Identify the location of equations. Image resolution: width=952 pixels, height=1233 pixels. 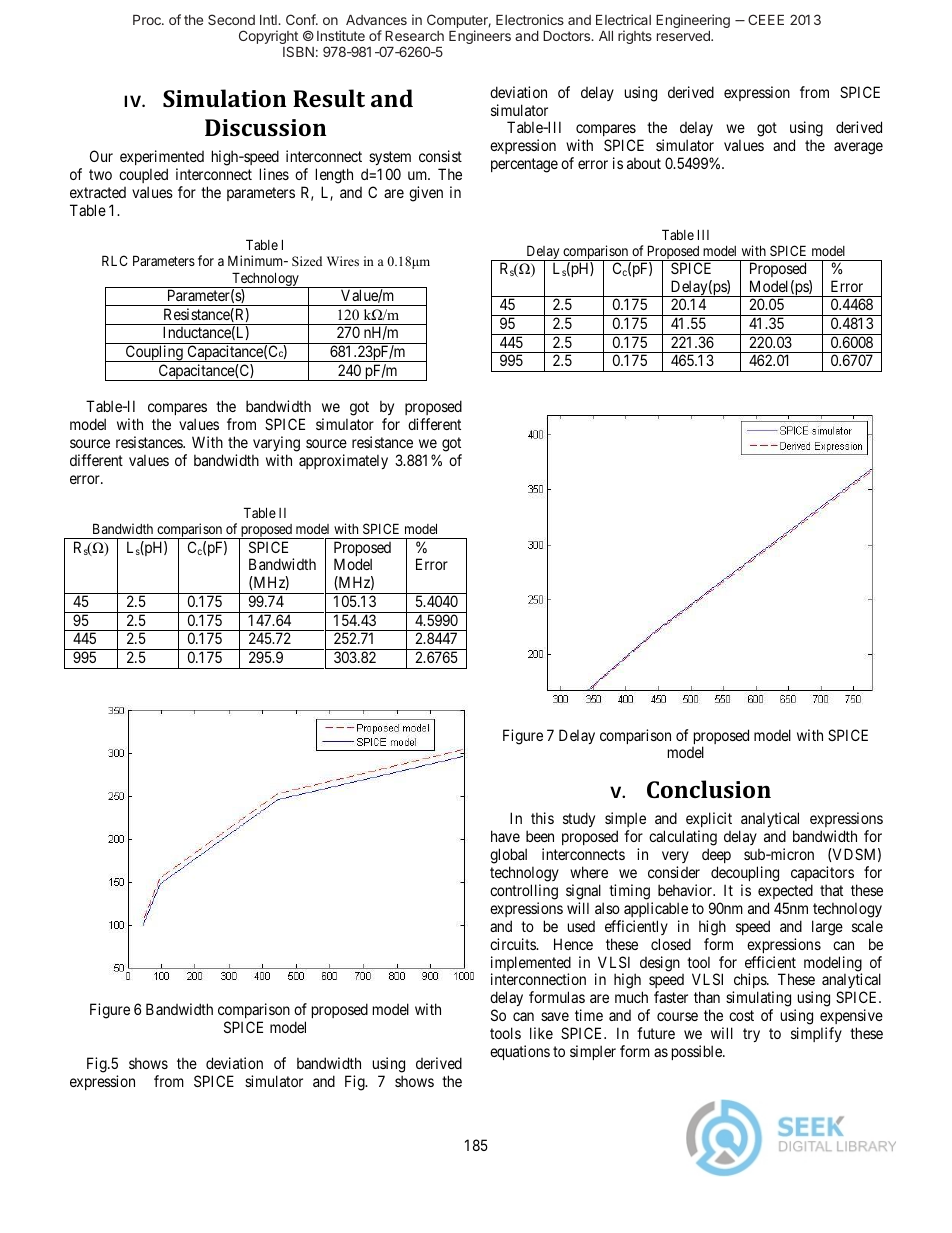
(520, 1052).
